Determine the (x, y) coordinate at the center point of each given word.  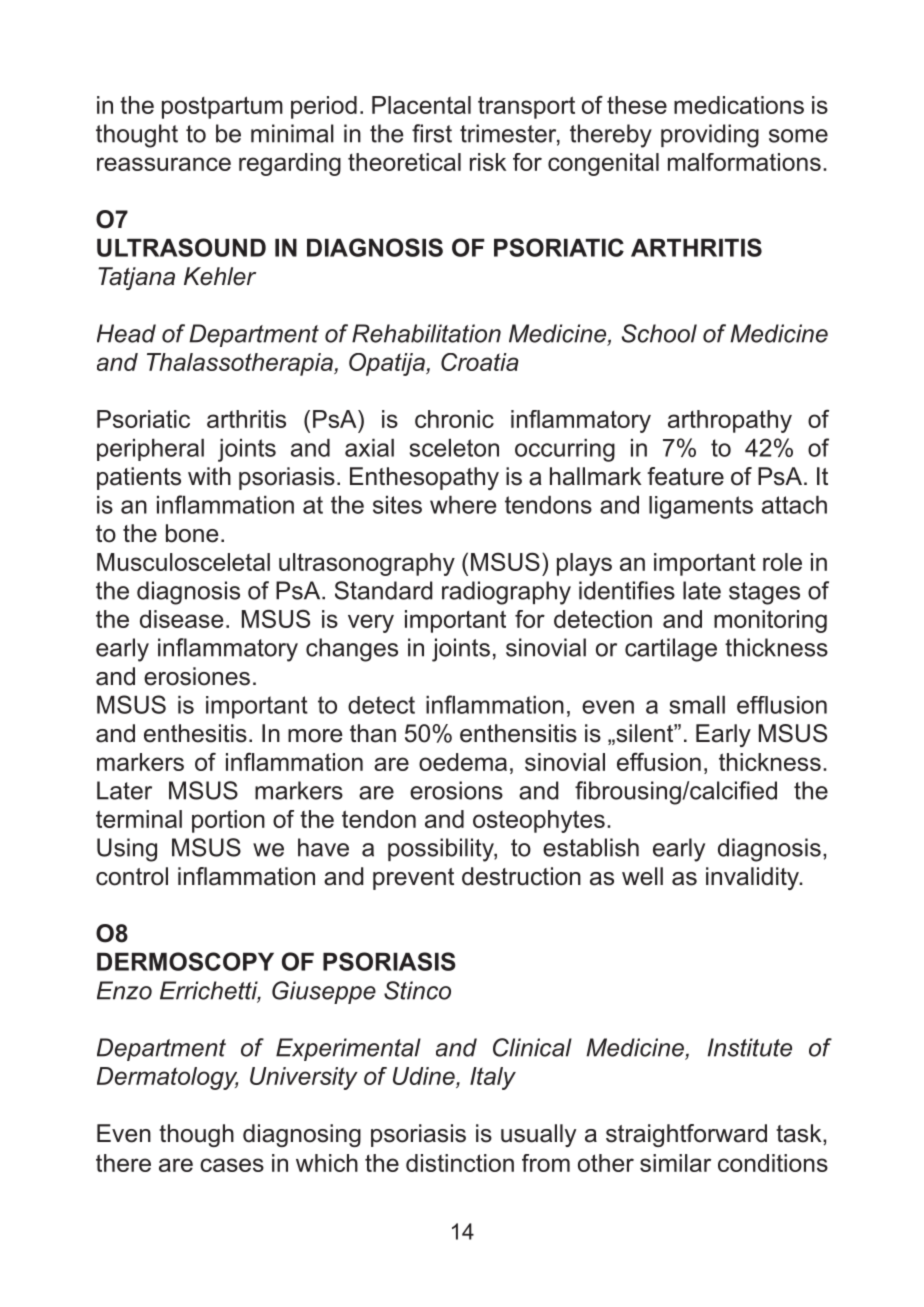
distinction (460, 1163)
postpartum (222, 107)
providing (710, 136)
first (432, 133)
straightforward (686, 1135)
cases (232, 1165)
